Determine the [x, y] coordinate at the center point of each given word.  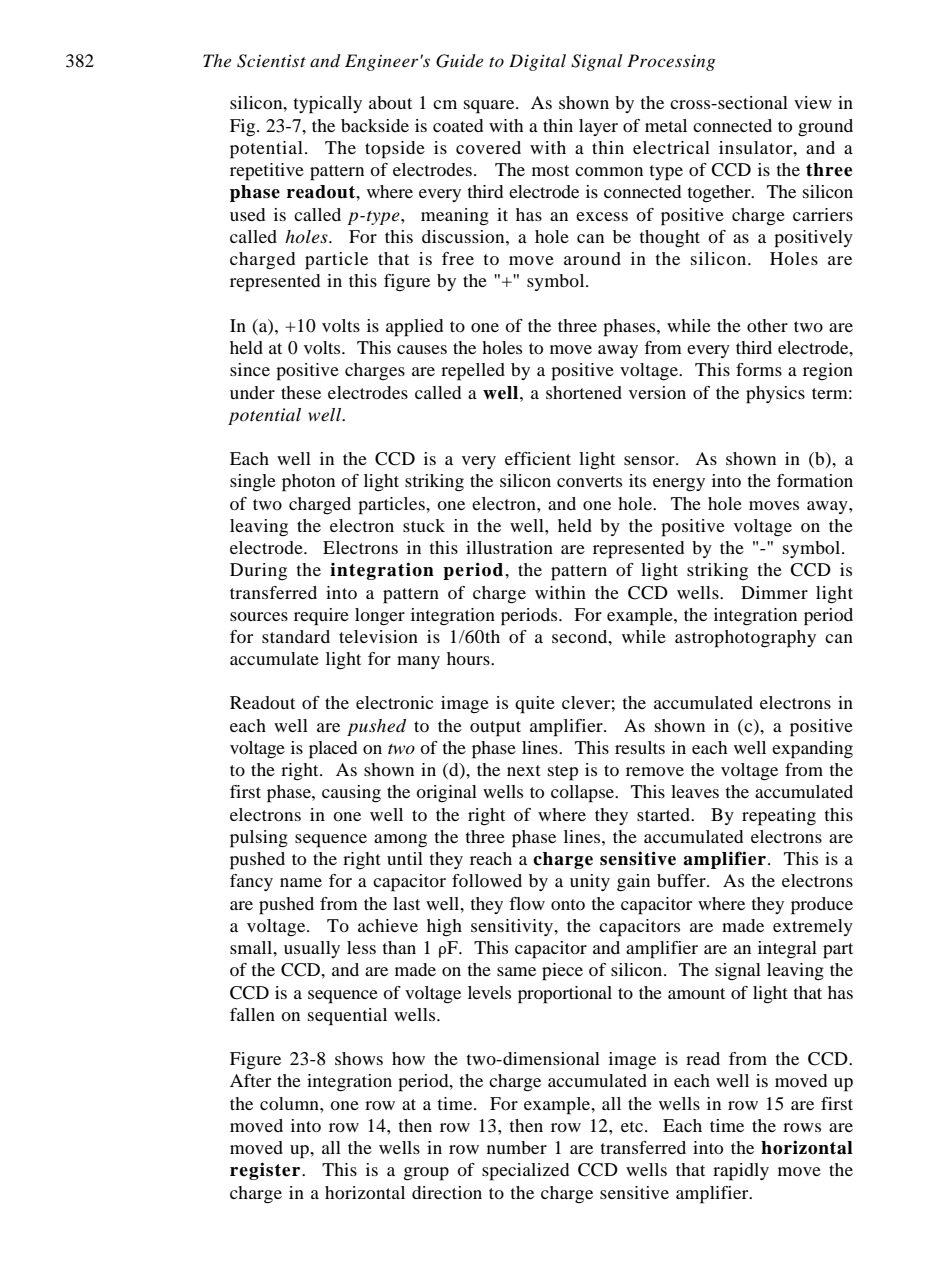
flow [527, 903]
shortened [584, 392]
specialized [525, 1172]
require [321, 617]
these [301, 392]
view [813, 102]
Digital [537, 62]
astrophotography [745, 639]
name [301, 882]
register [266, 1171]
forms [759, 369]
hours [469, 658]
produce [822, 906]
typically [328, 105]
